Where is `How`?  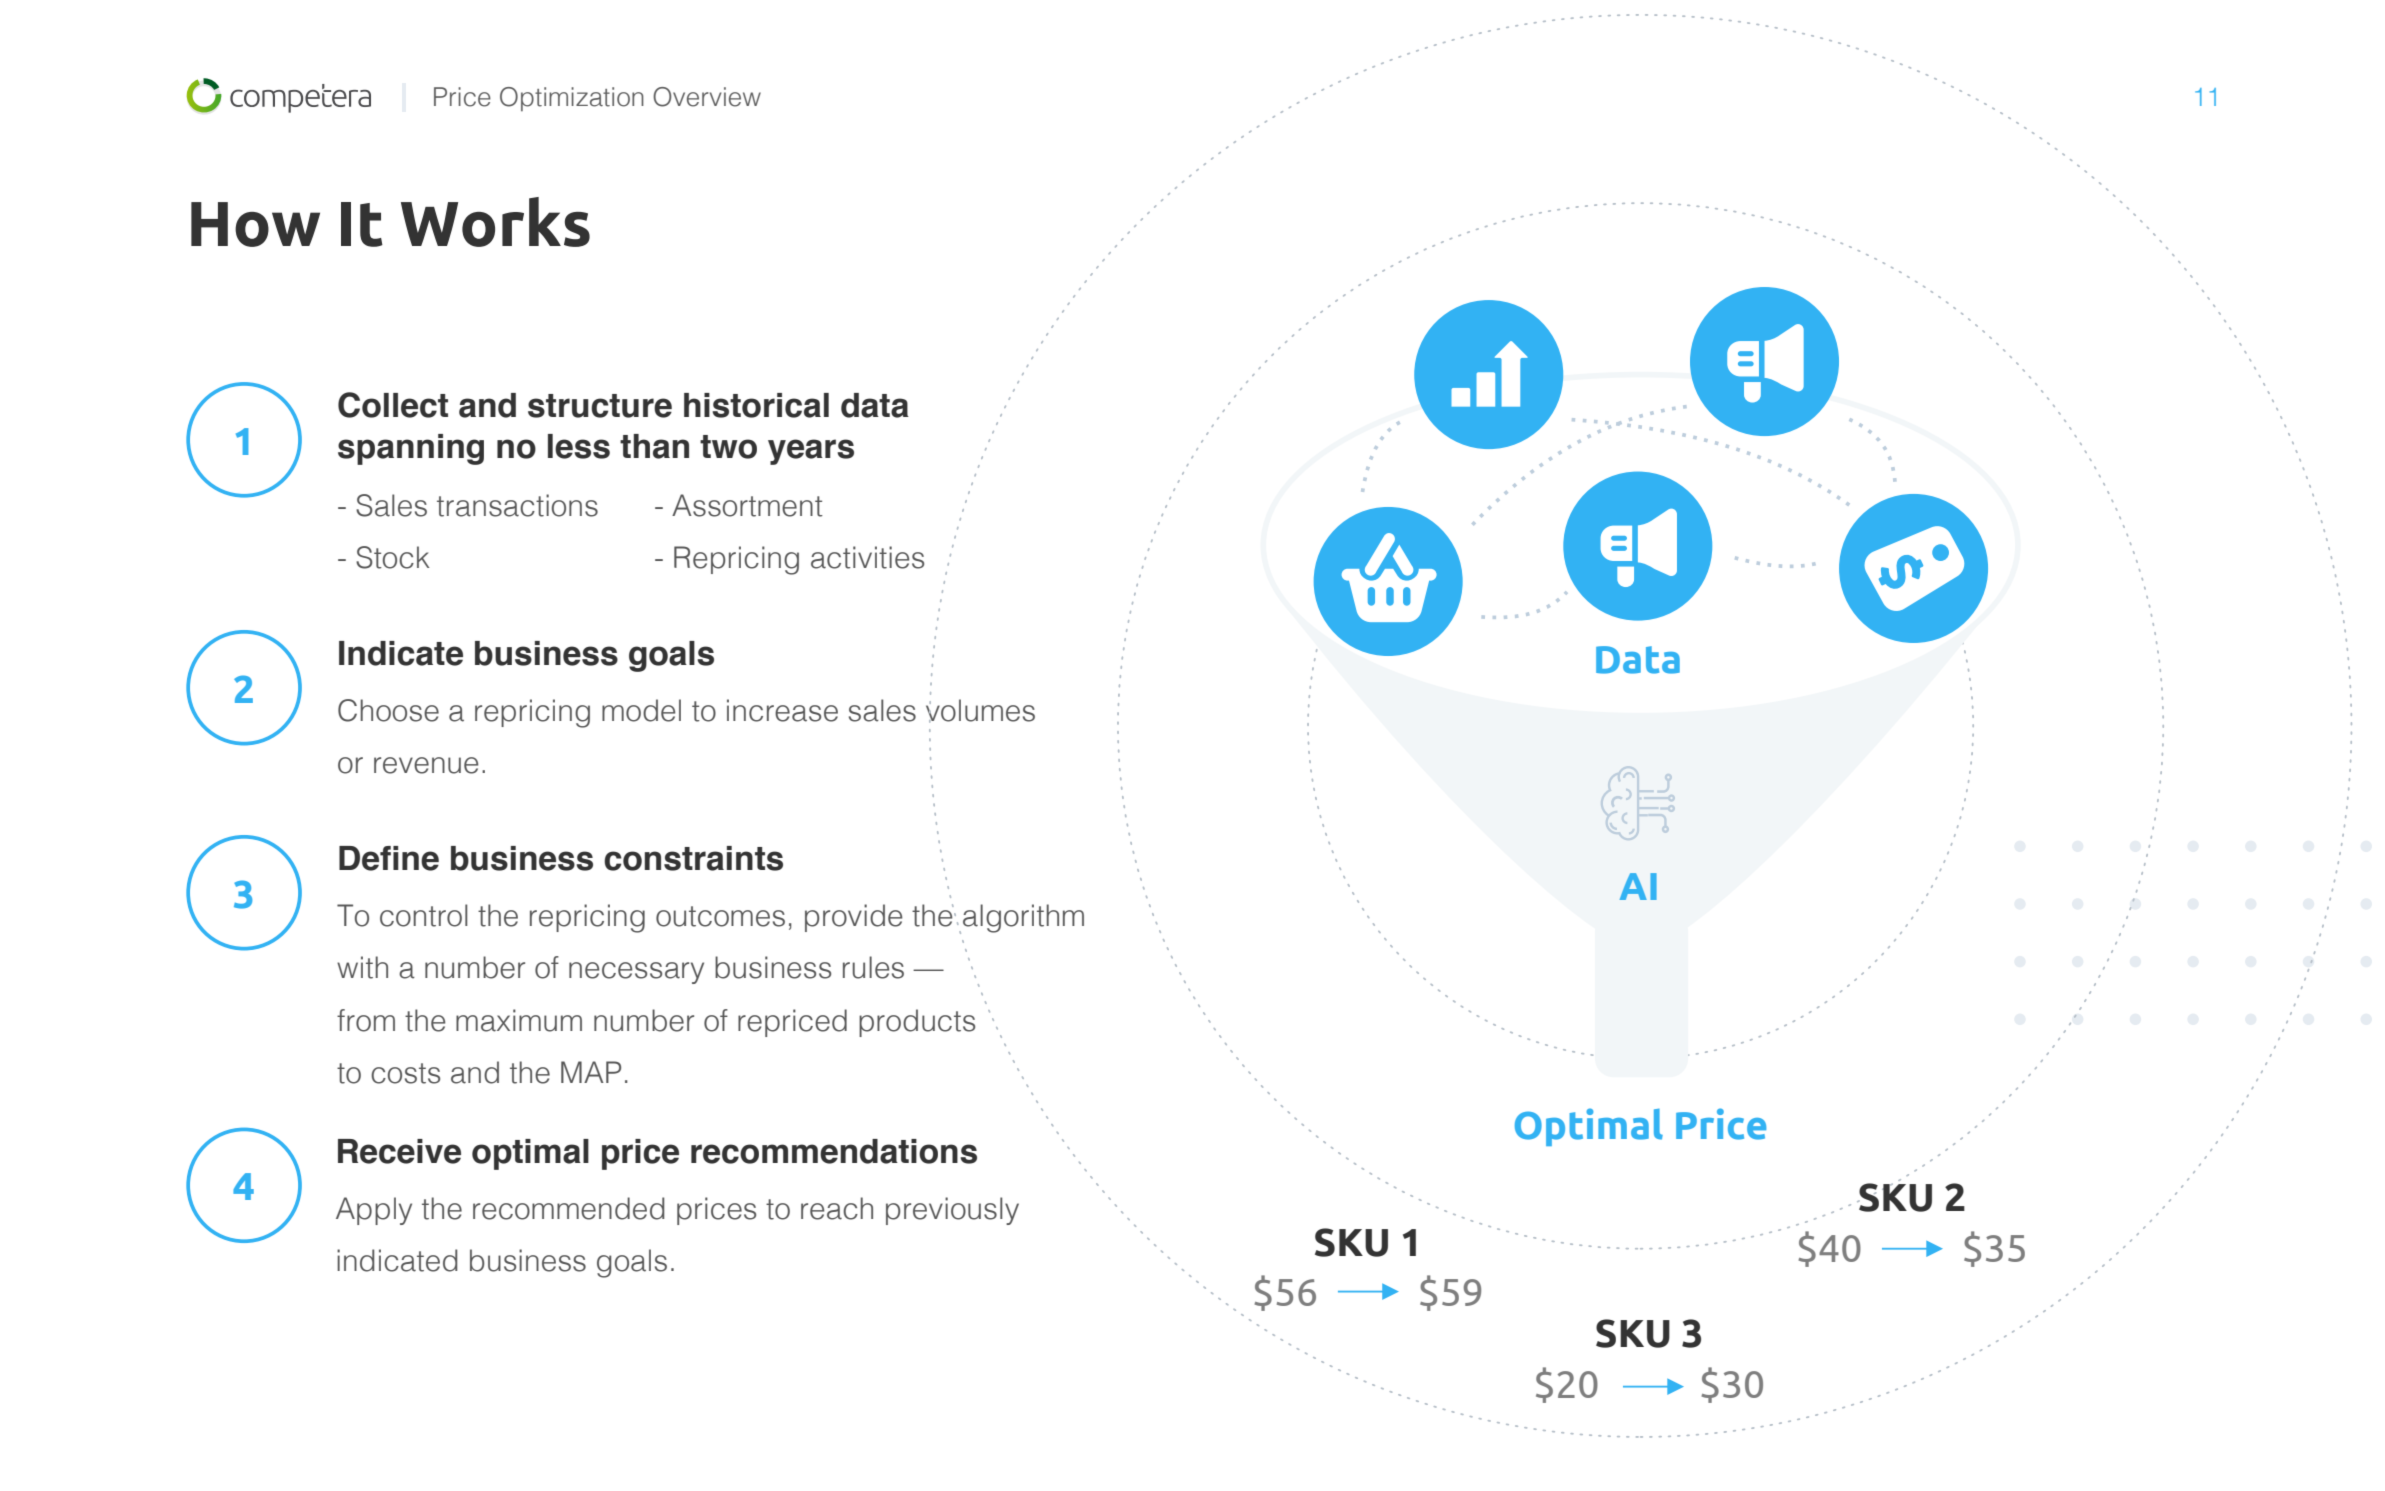
How is located at coordinates (255, 224).
